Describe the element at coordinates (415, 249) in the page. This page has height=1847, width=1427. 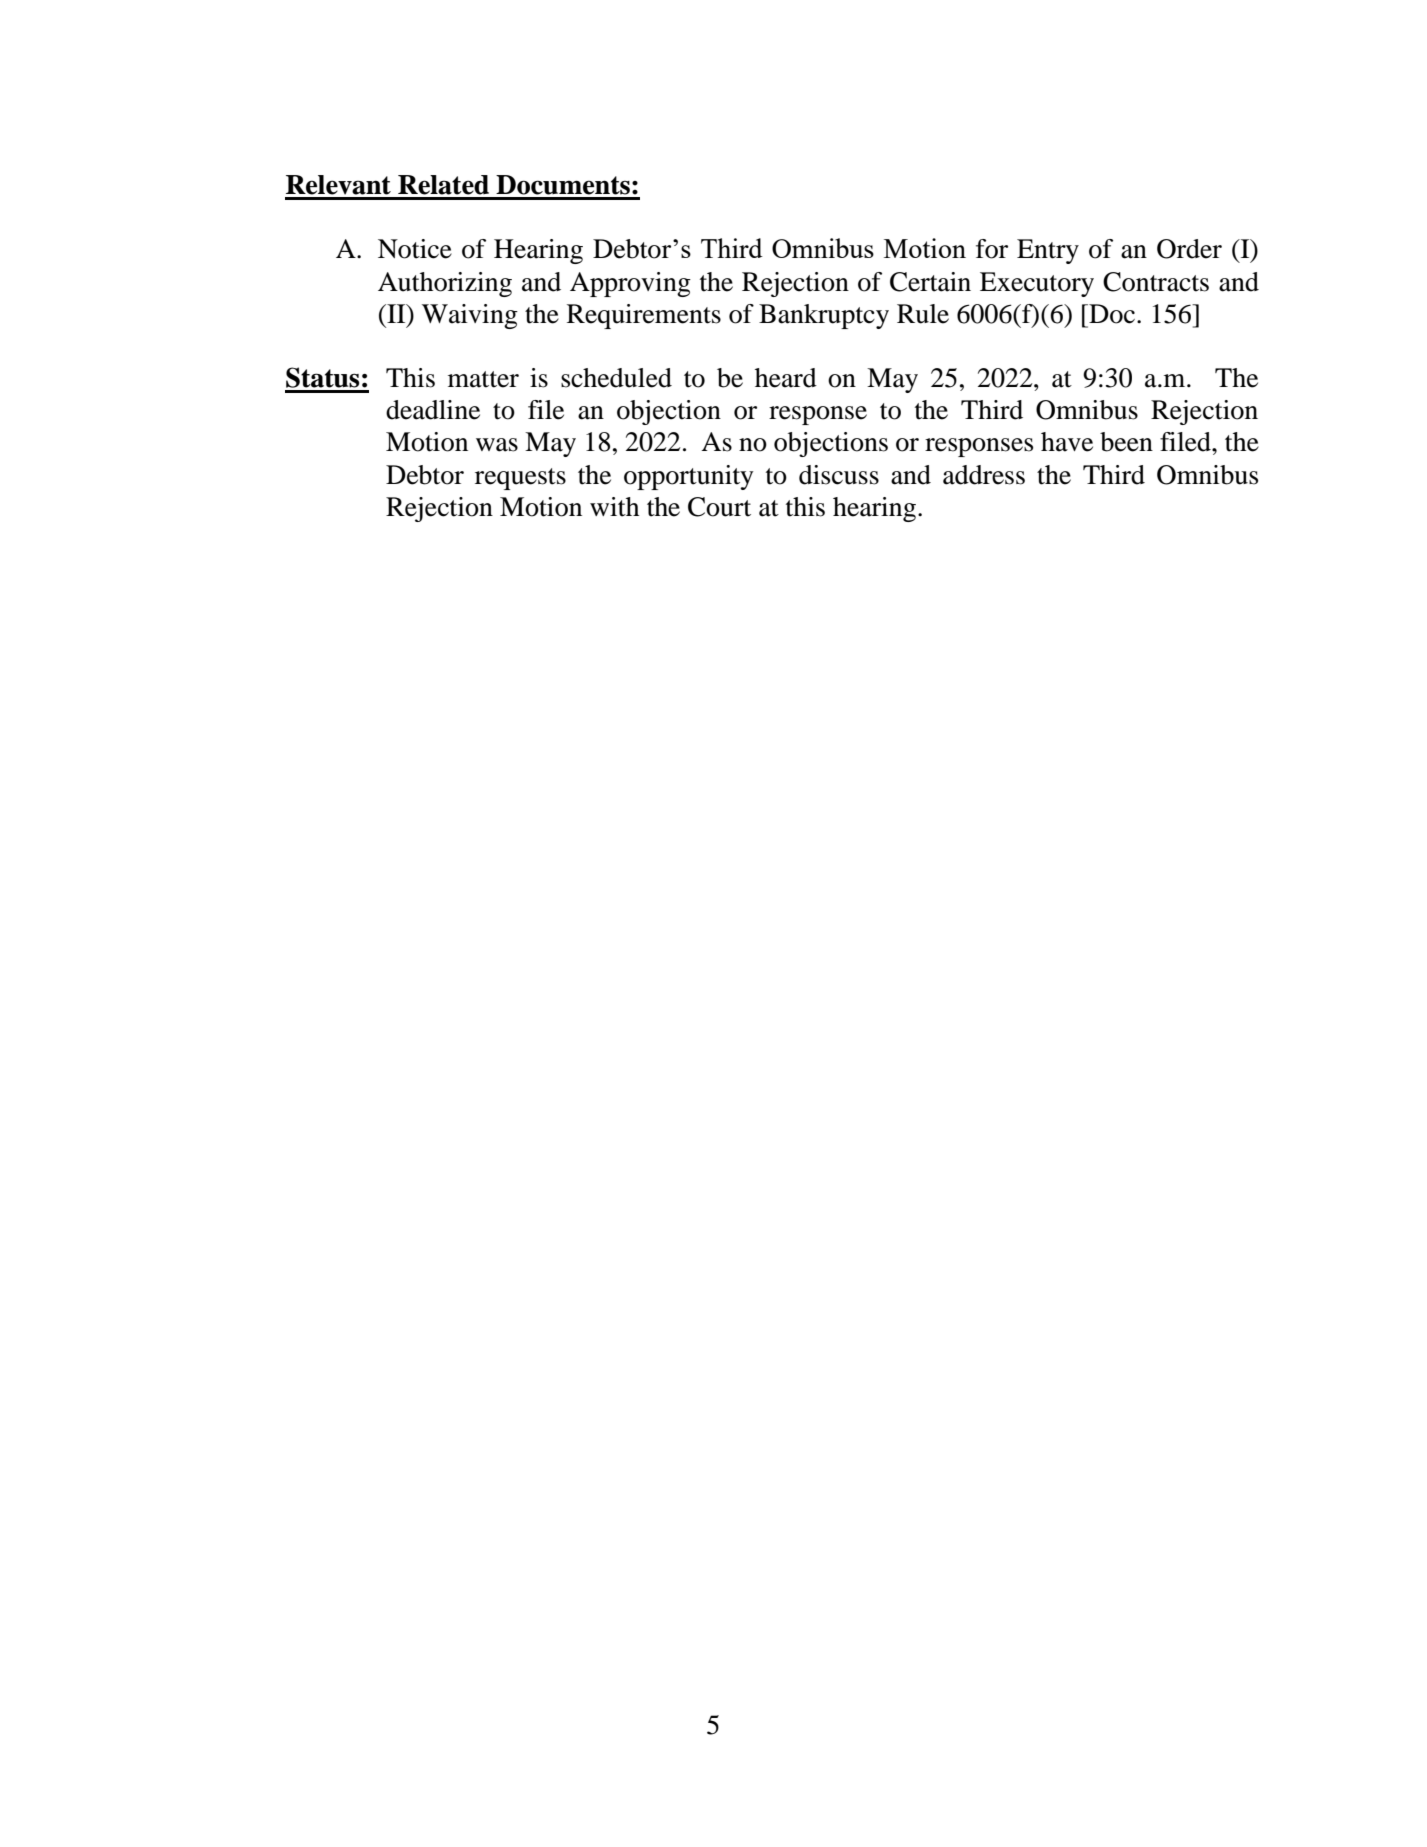
I see `Notice` at that location.
